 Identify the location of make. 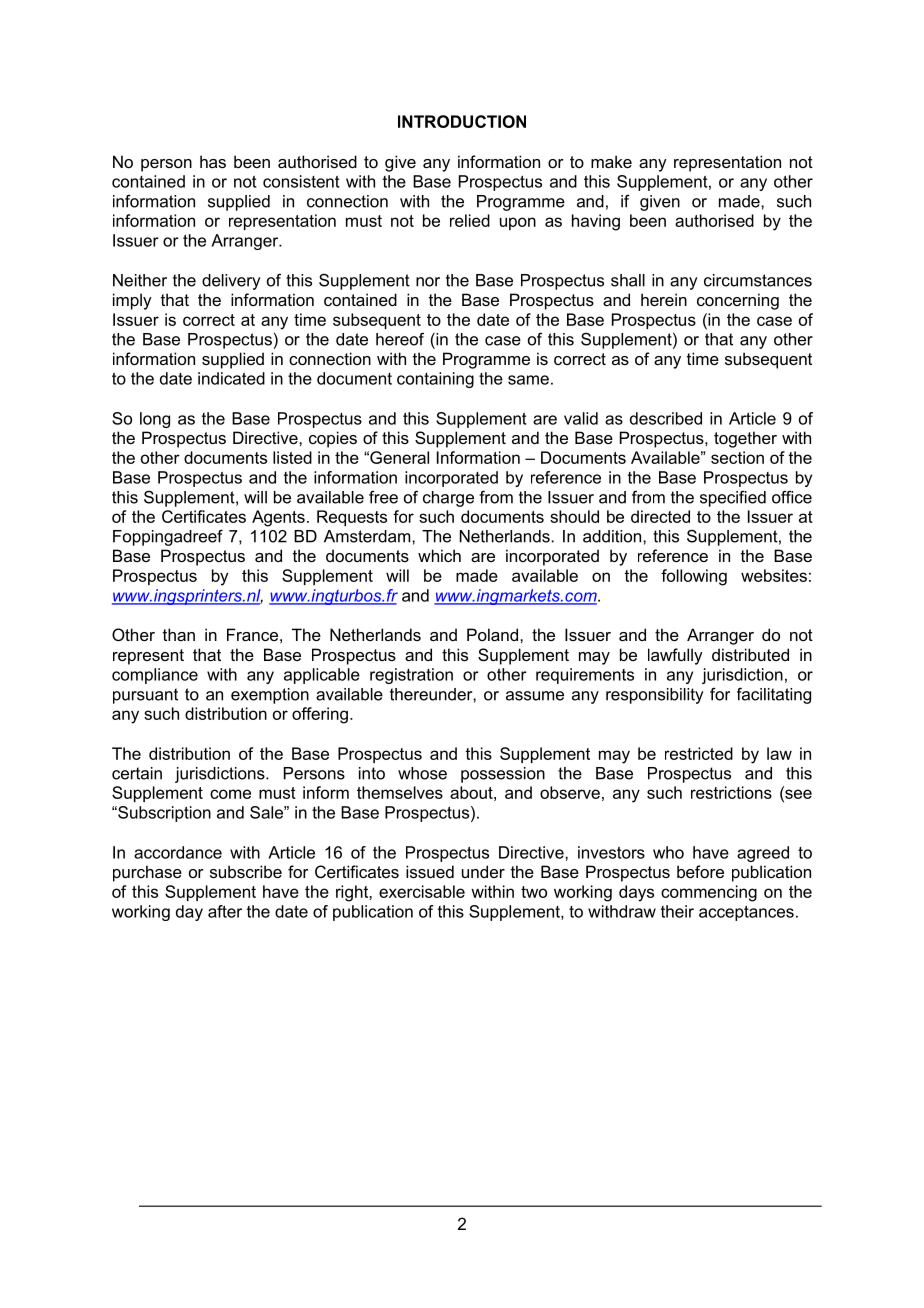
(611, 161).
